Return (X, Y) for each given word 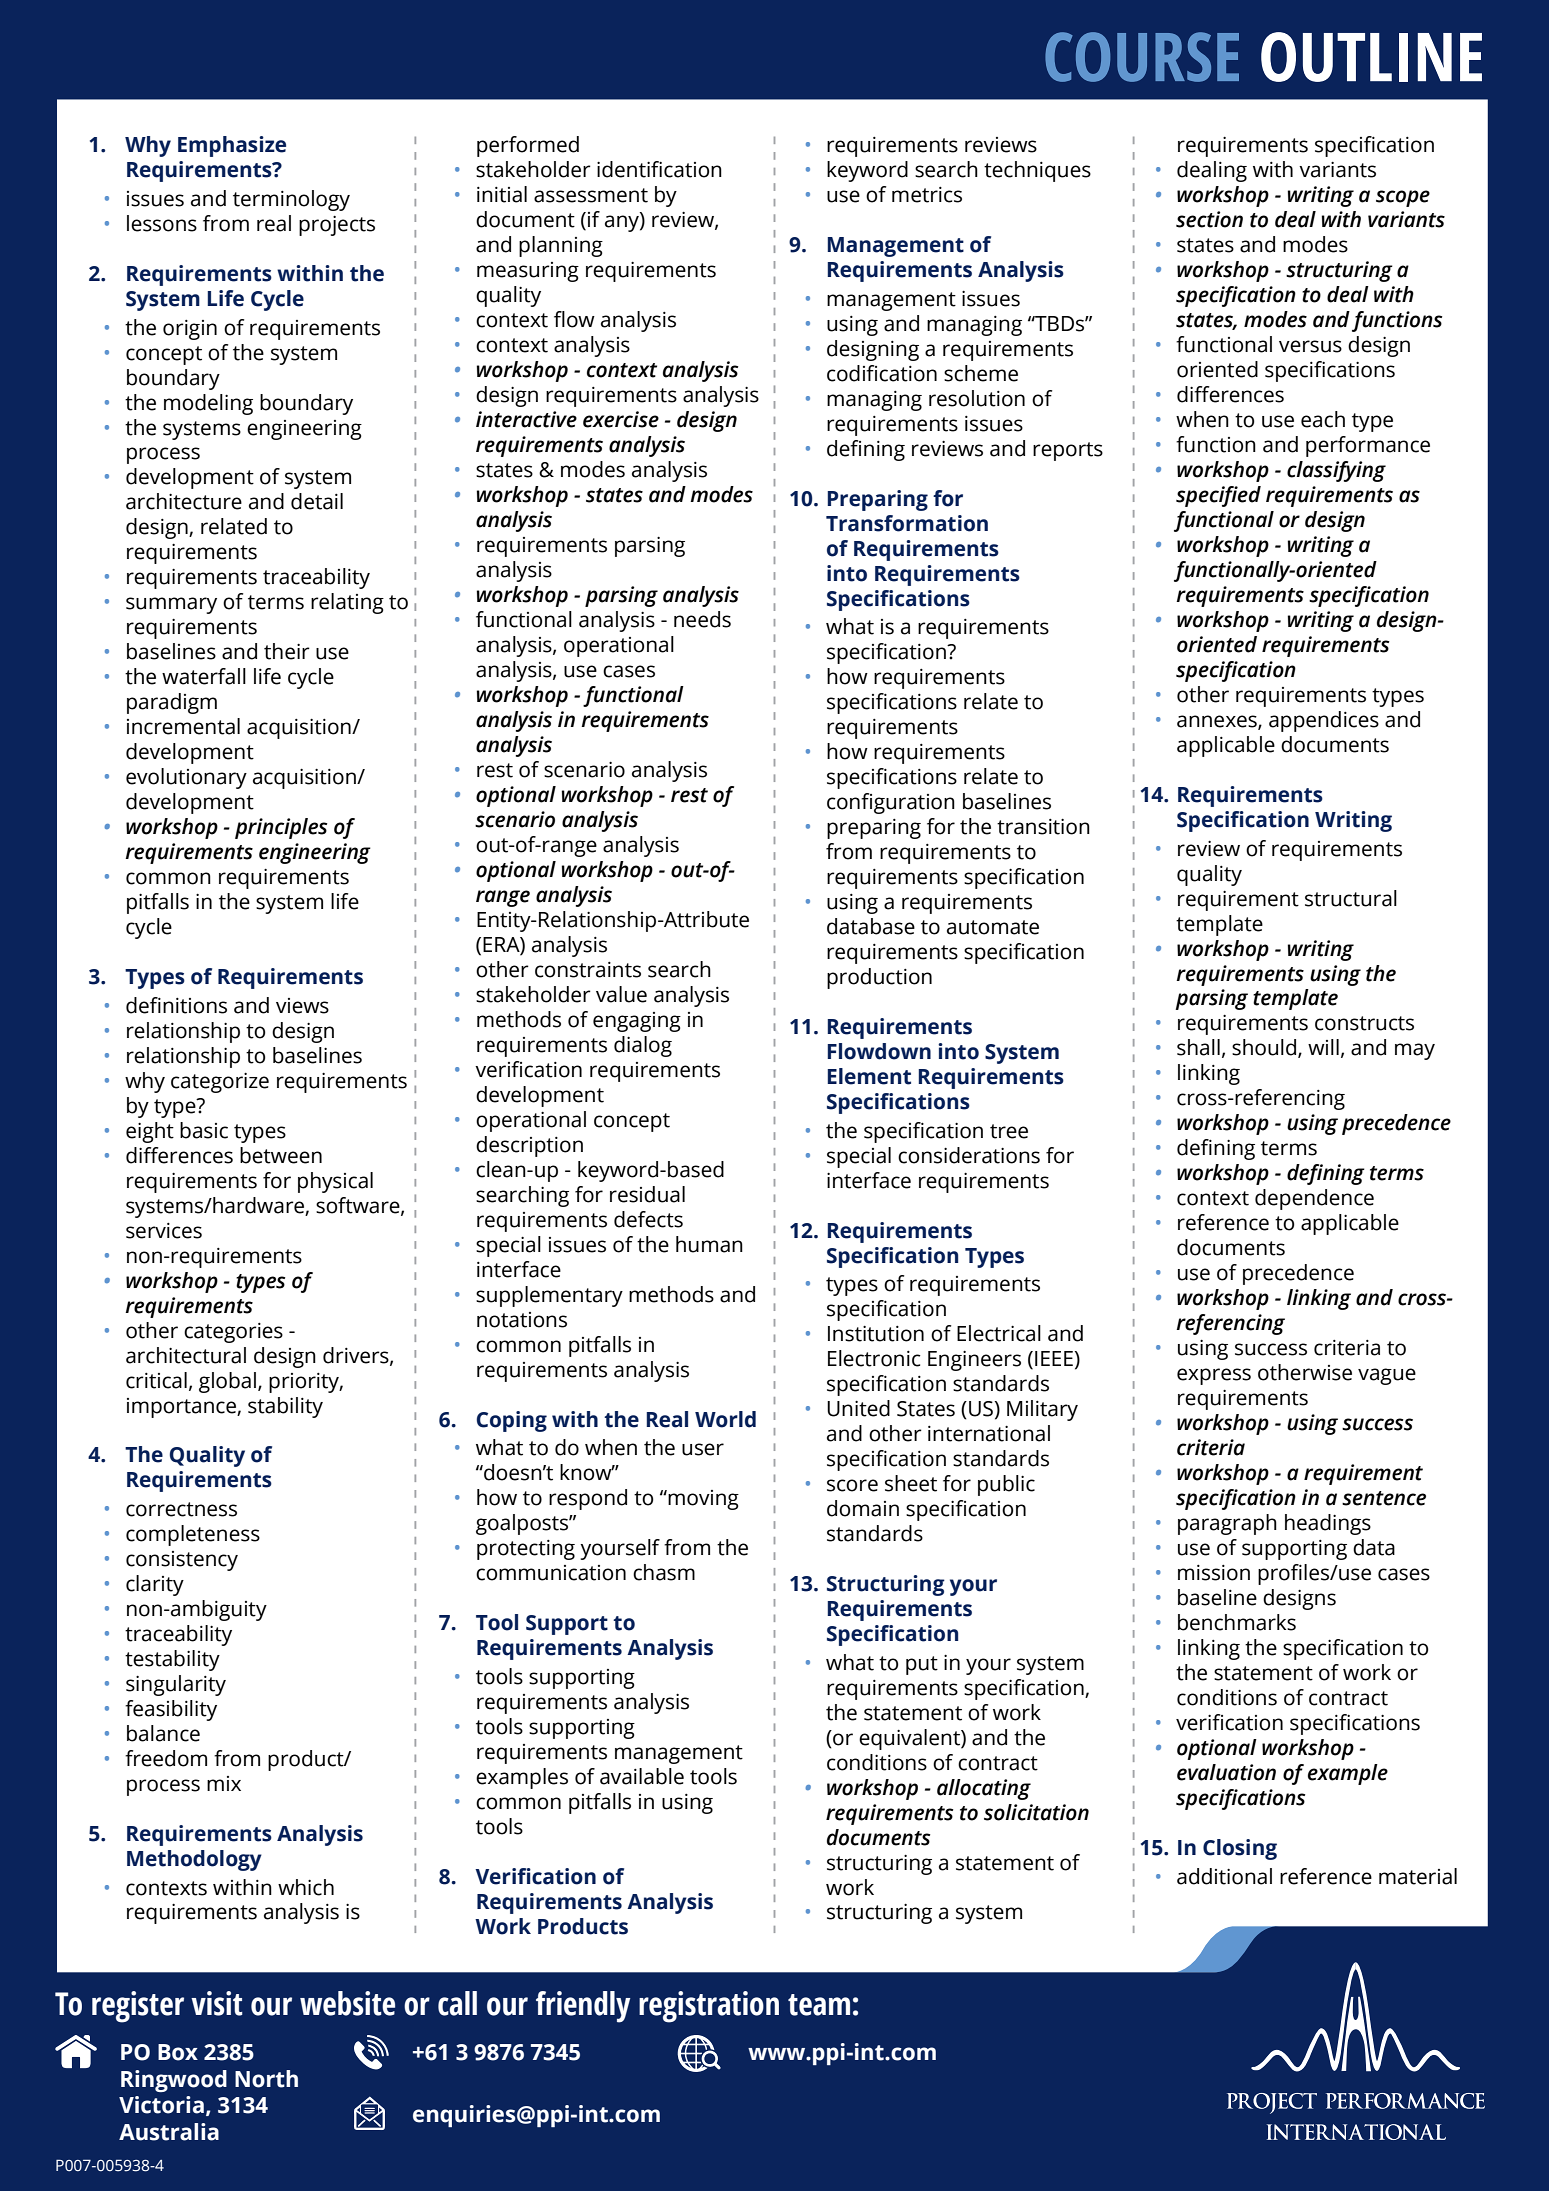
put (922, 1665)
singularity (176, 1685)
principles (281, 828)
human (709, 1244)
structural (1351, 898)
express (1214, 1376)
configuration (891, 803)
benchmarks (1237, 1622)
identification (659, 169)
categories (233, 1333)
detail (317, 501)
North (266, 2079)
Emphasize (232, 146)
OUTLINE (1371, 57)
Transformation (907, 523)
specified (1218, 496)
